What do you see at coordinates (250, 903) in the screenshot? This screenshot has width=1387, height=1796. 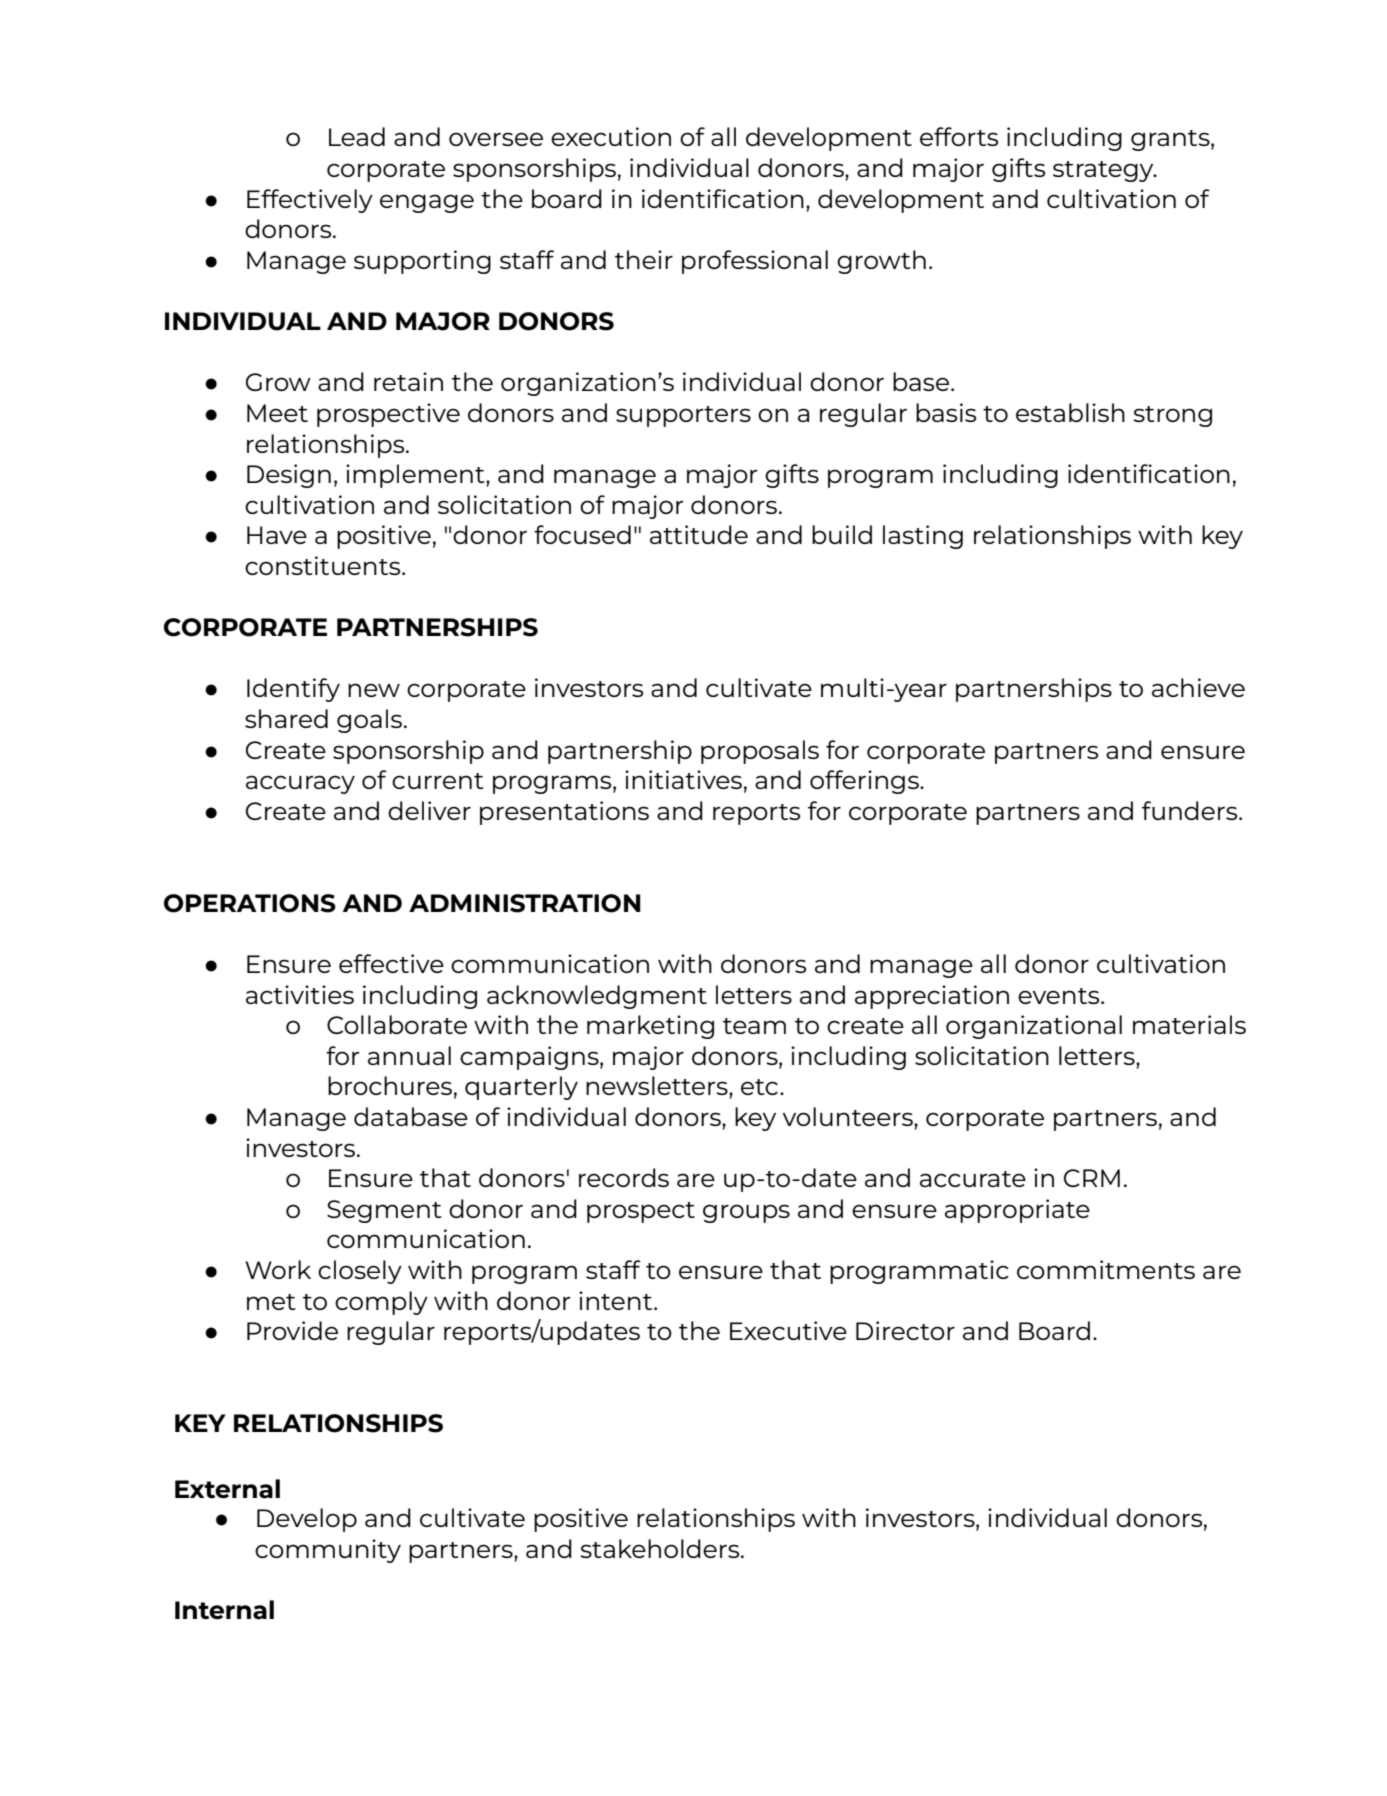 I see `OPERATIONS` at bounding box center [250, 903].
